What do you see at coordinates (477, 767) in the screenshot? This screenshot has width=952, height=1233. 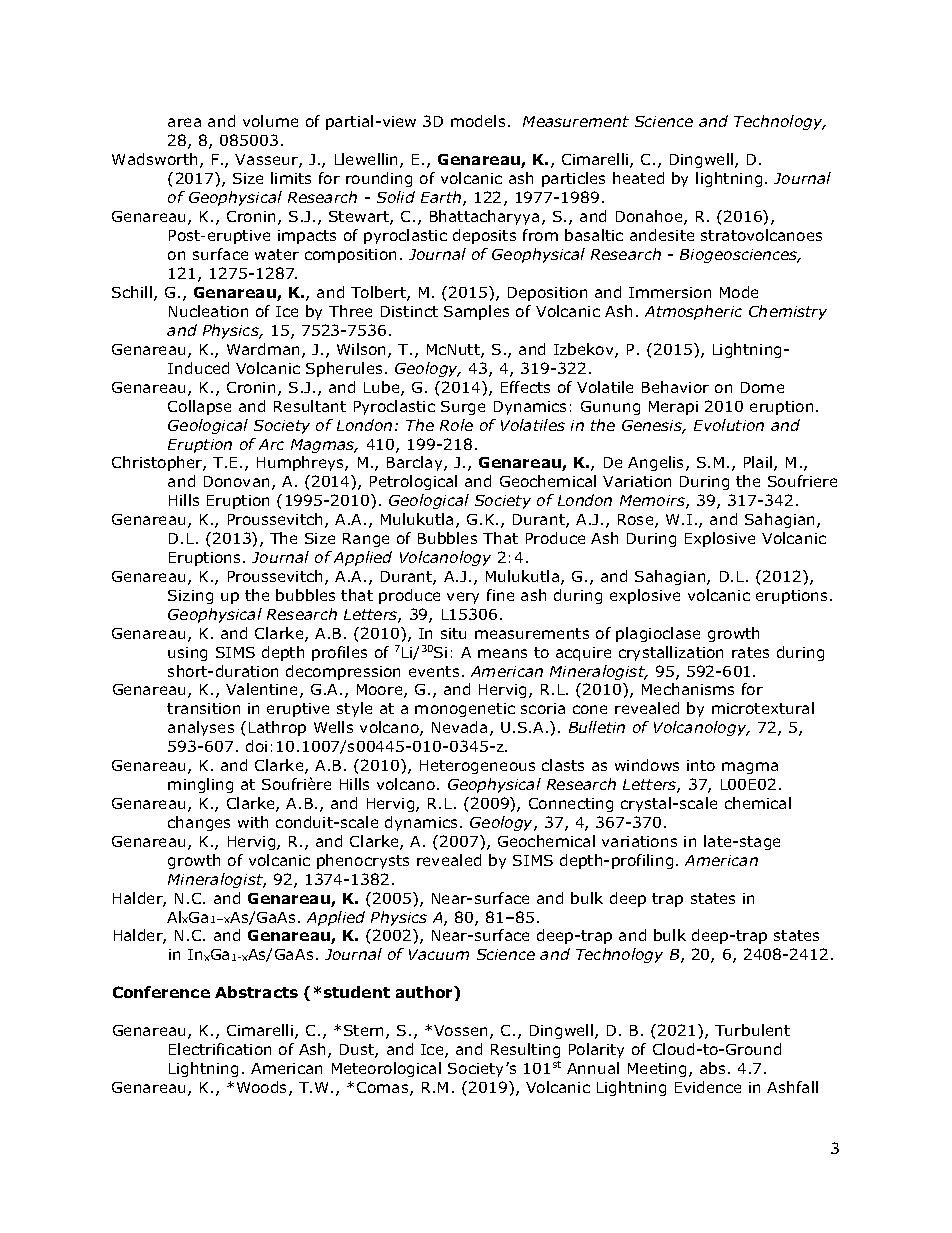 I see `Heterogeneous` at bounding box center [477, 767].
